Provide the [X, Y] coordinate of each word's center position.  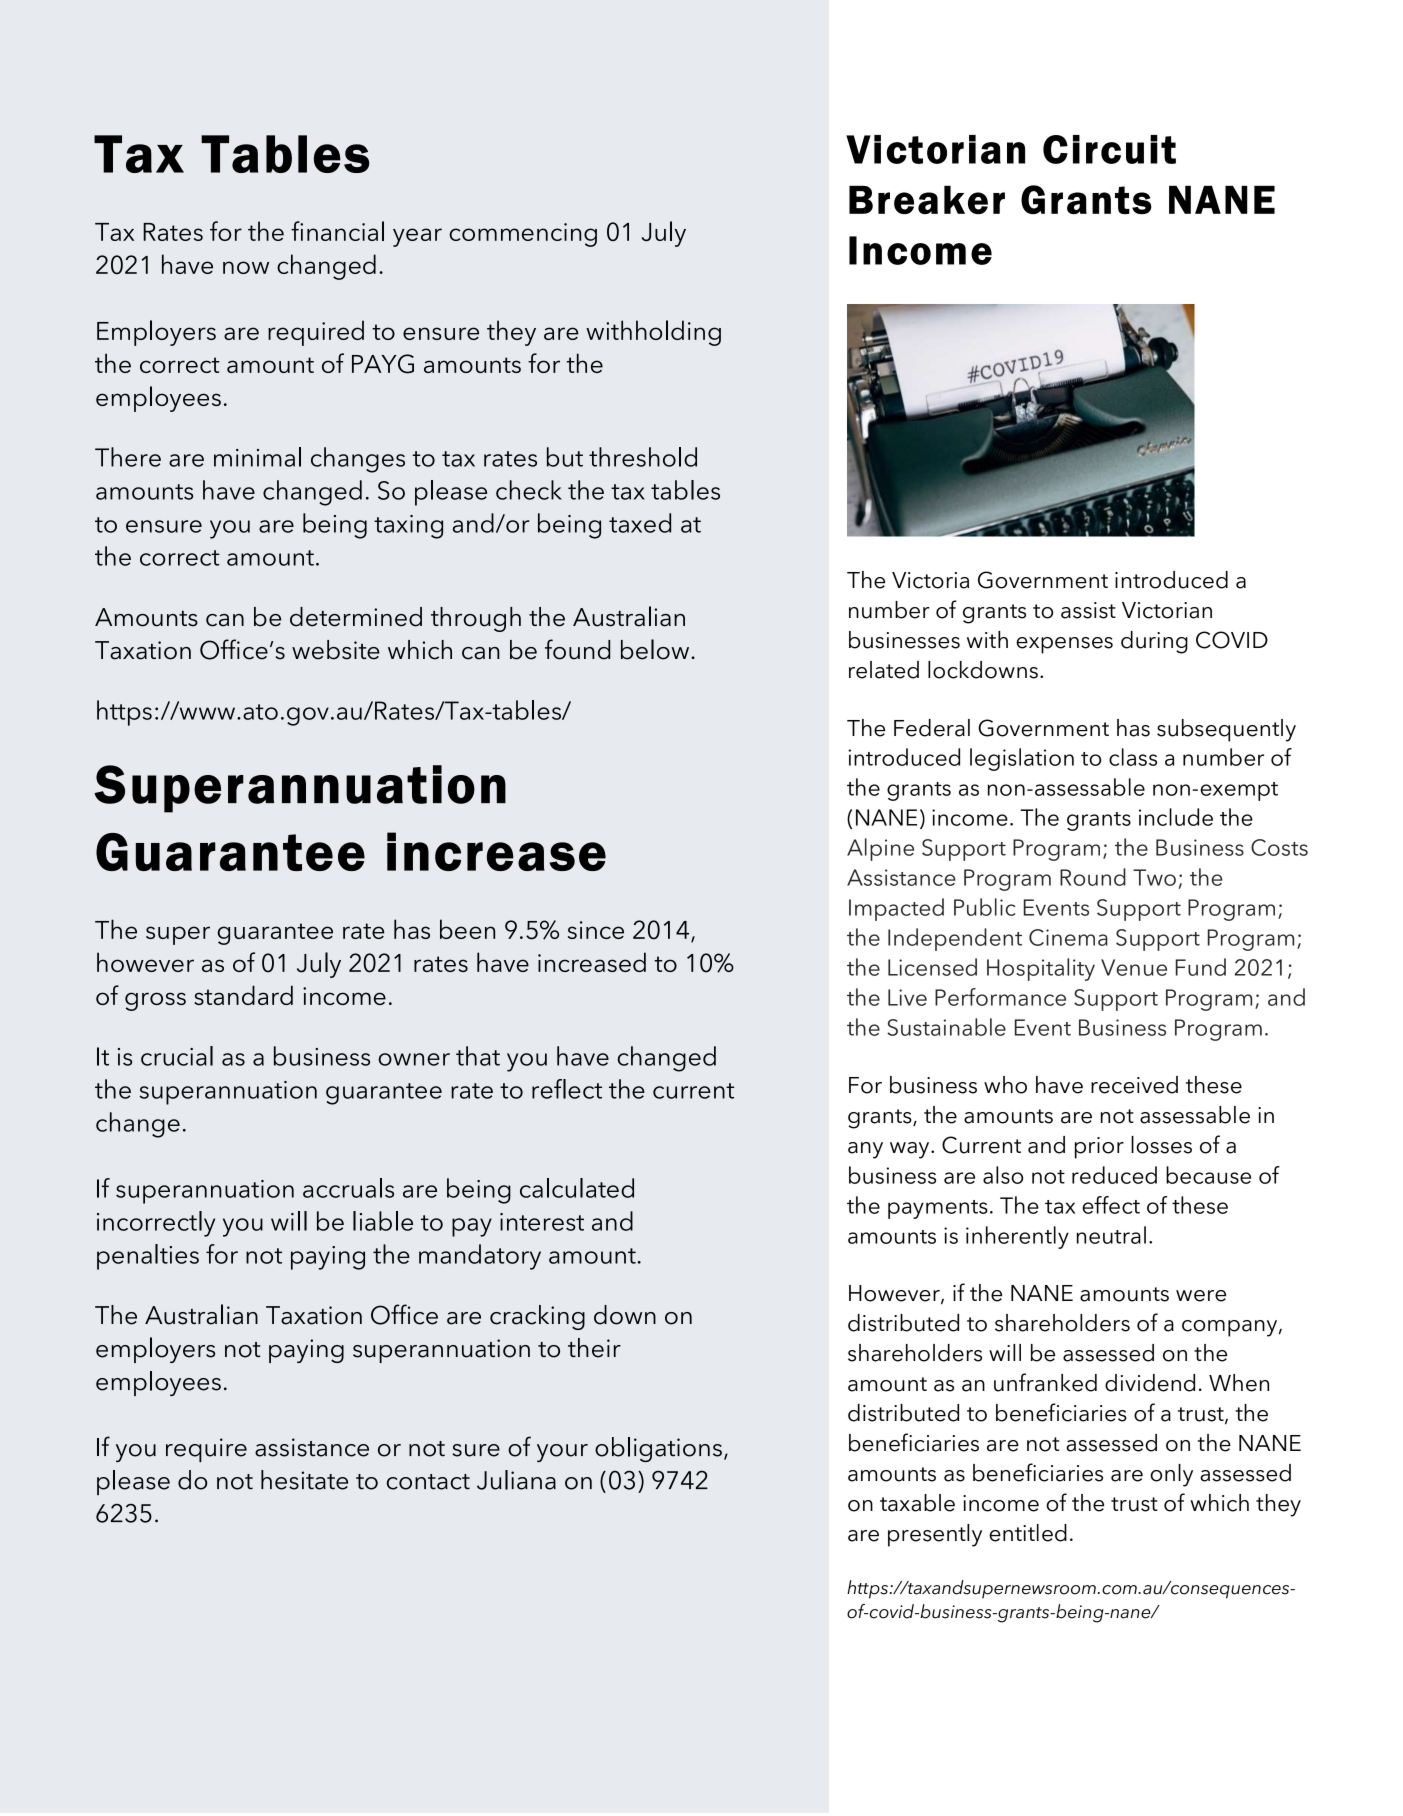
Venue [1134, 967]
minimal [257, 457]
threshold [643, 457]
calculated [577, 1188]
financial [337, 231]
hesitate [304, 1480]
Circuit [1109, 149]
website [336, 650]
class [1133, 757]
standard [243, 995]
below [656, 649]
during [1154, 642]
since [596, 930]
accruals [348, 1188]
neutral [1111, 1235]
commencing [523, 235]
